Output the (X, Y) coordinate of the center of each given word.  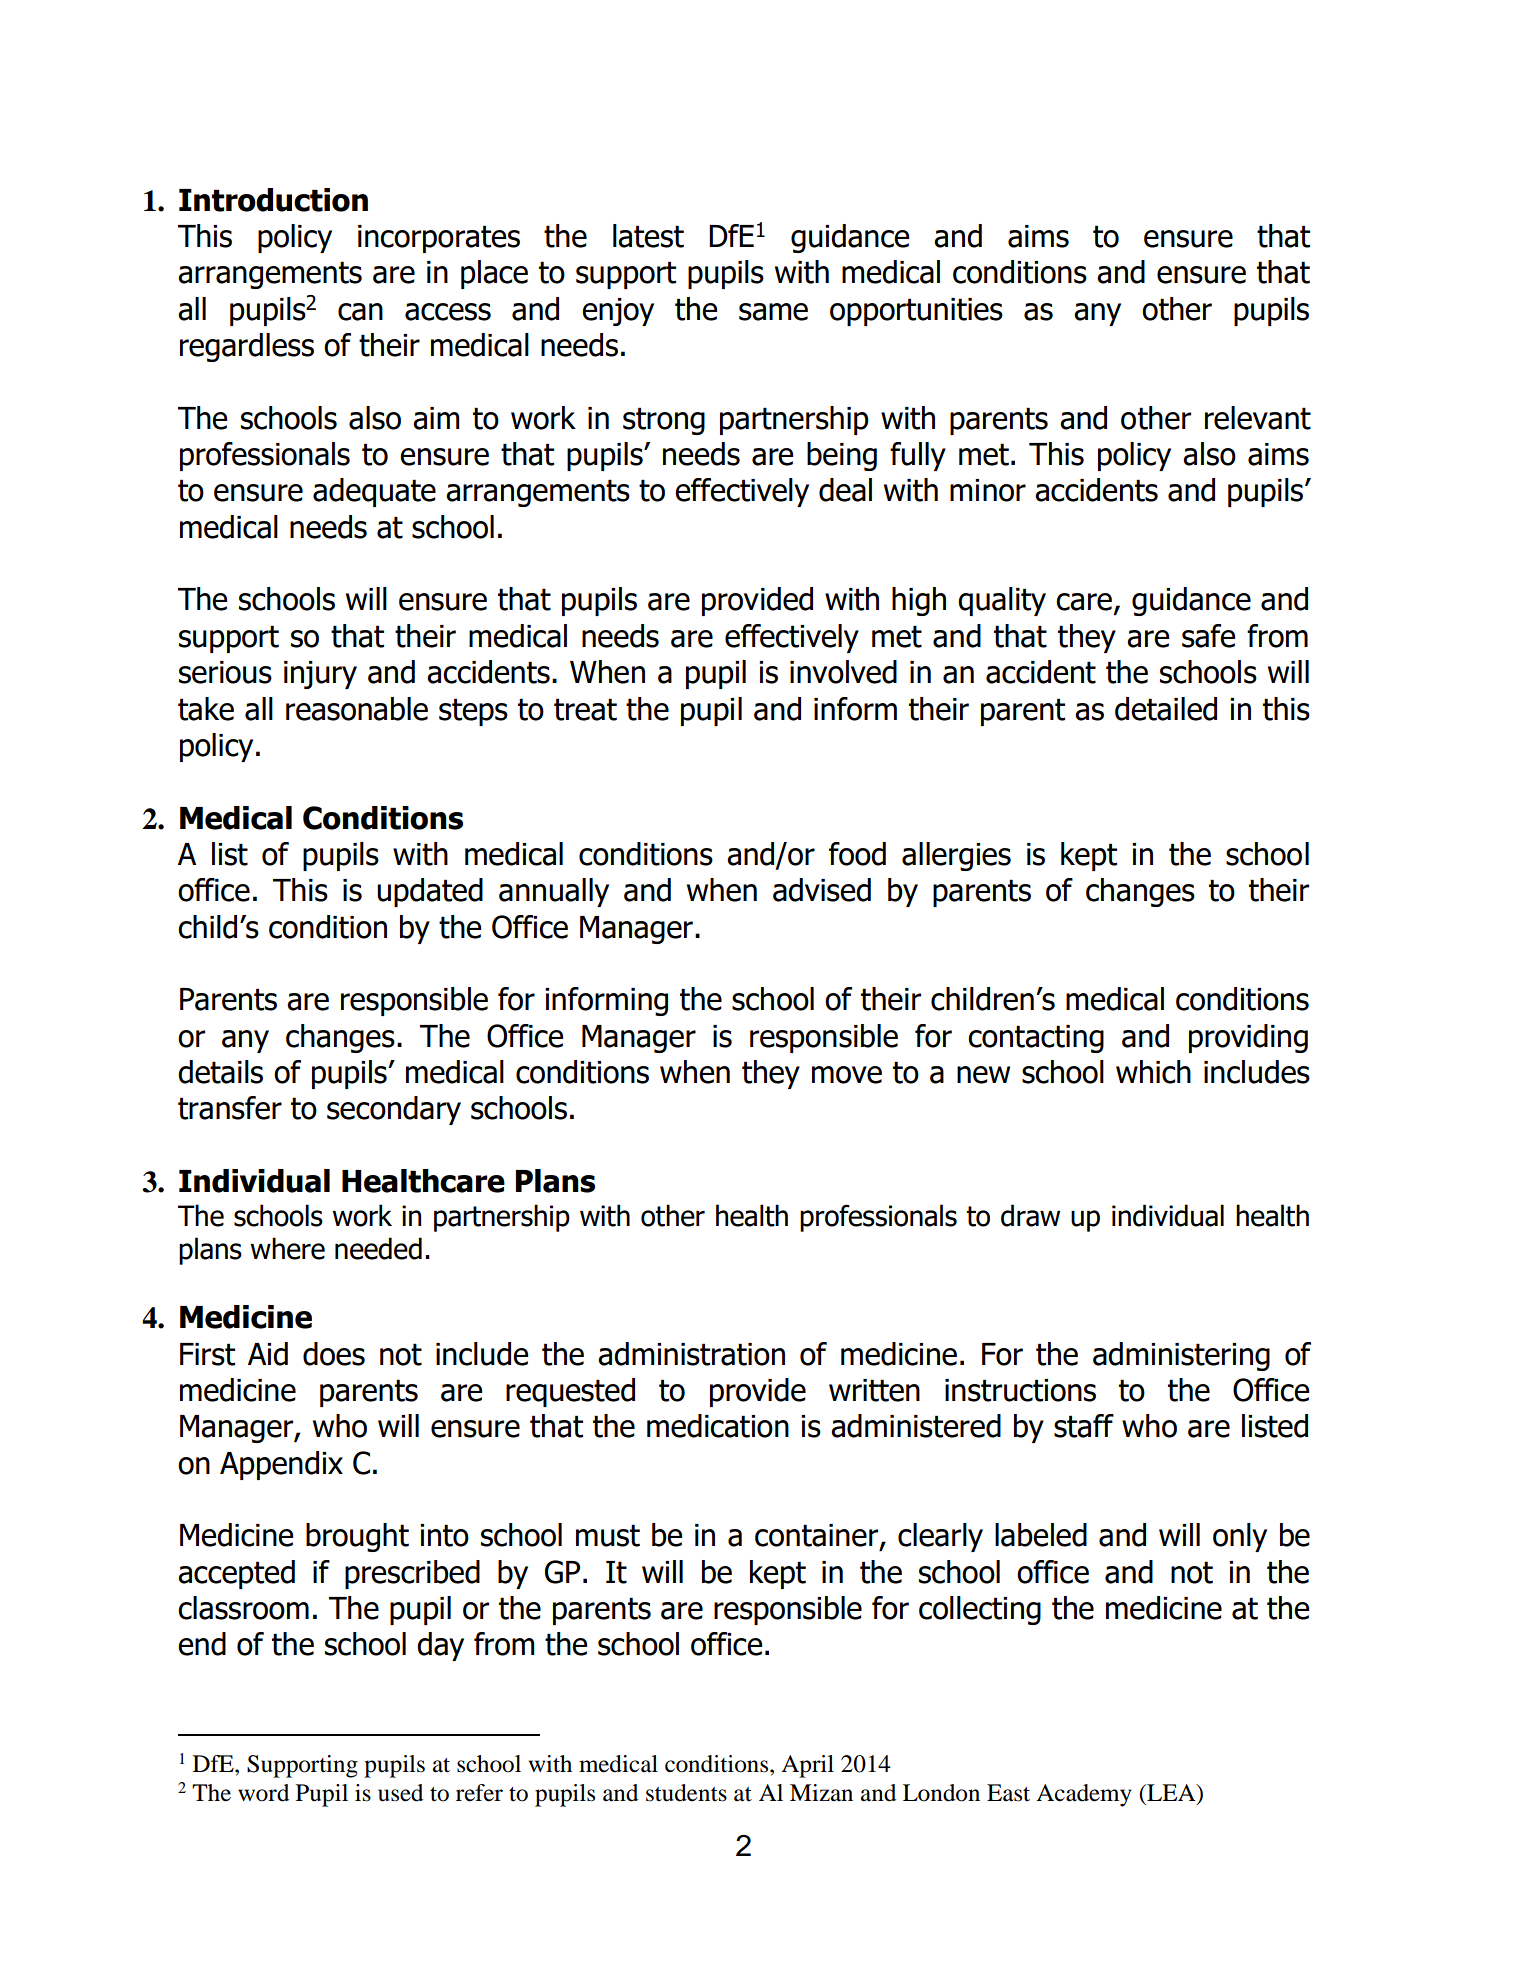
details (220, 1072)
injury (320, 675)
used (400, 1793)
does (334, 1354)
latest (648, 236)
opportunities (916, 312)
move (847, 1075)
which (1153, 1072)
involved (843, 672)
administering (1181, 1356)
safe (1208, 636)
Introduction (273, 200)
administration (691, 1354)
